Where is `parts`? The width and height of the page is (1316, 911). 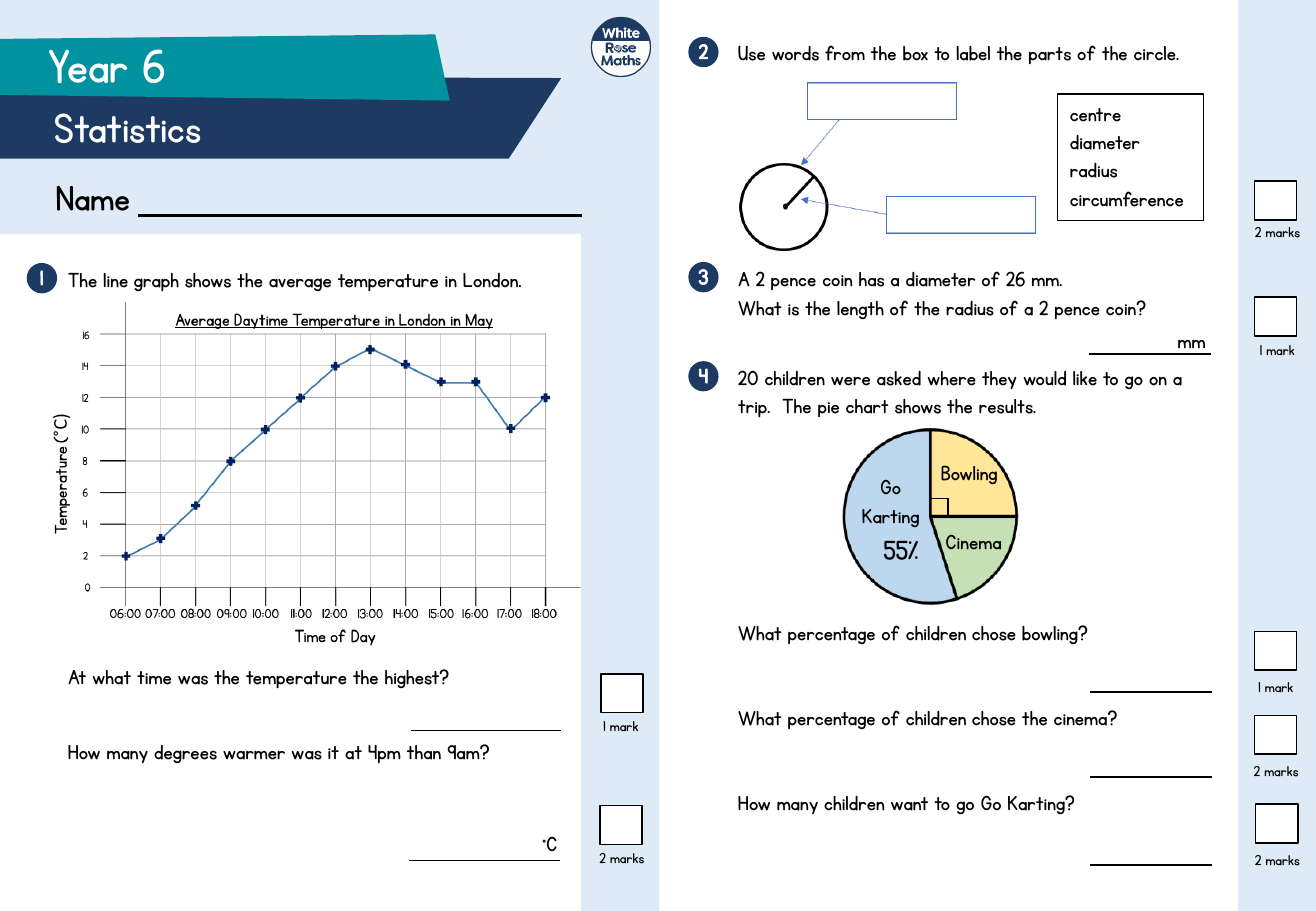 parts is located at coordinates (1050, 55).
